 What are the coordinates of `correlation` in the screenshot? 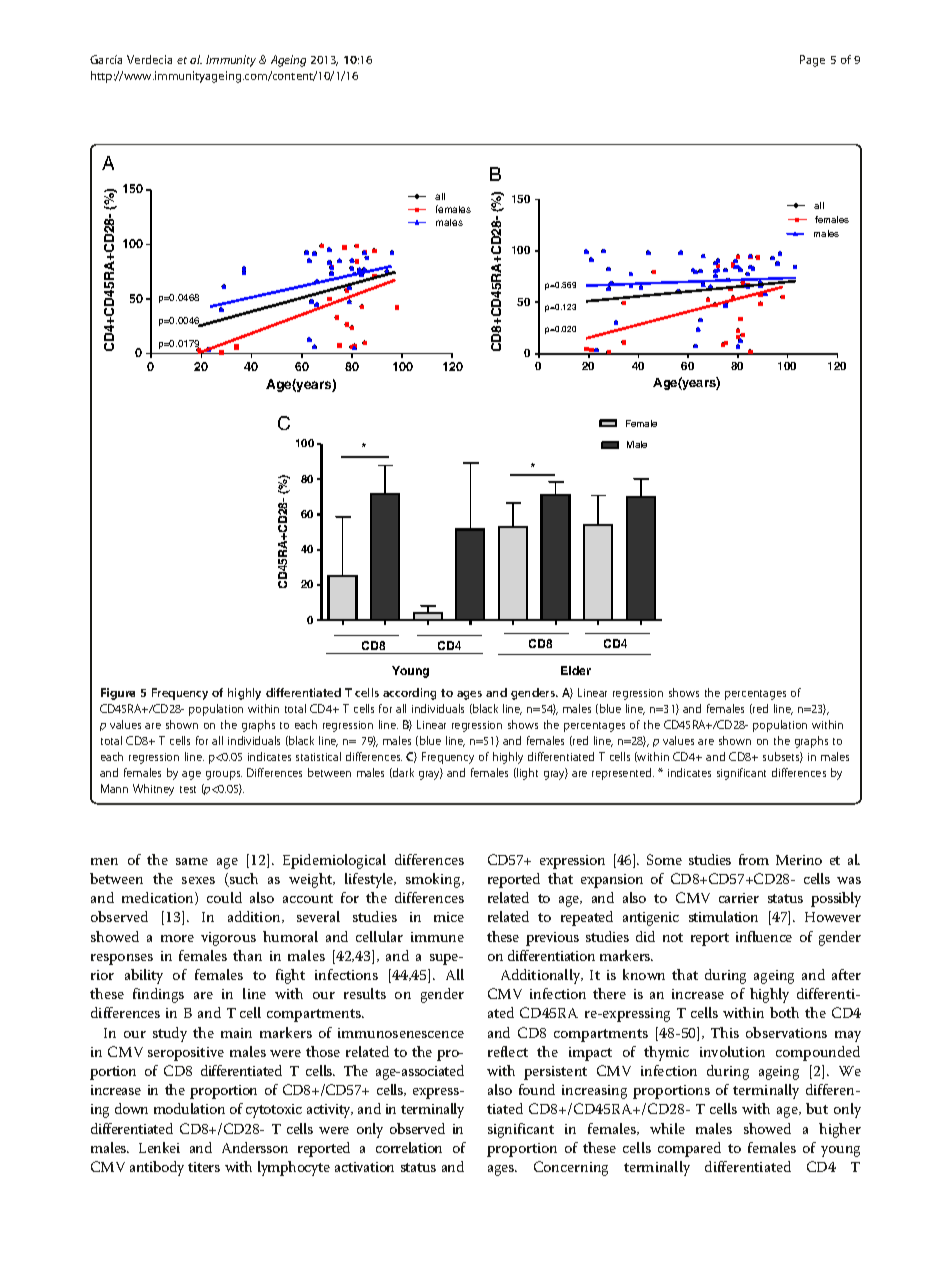 It's located at (409, 1147).
